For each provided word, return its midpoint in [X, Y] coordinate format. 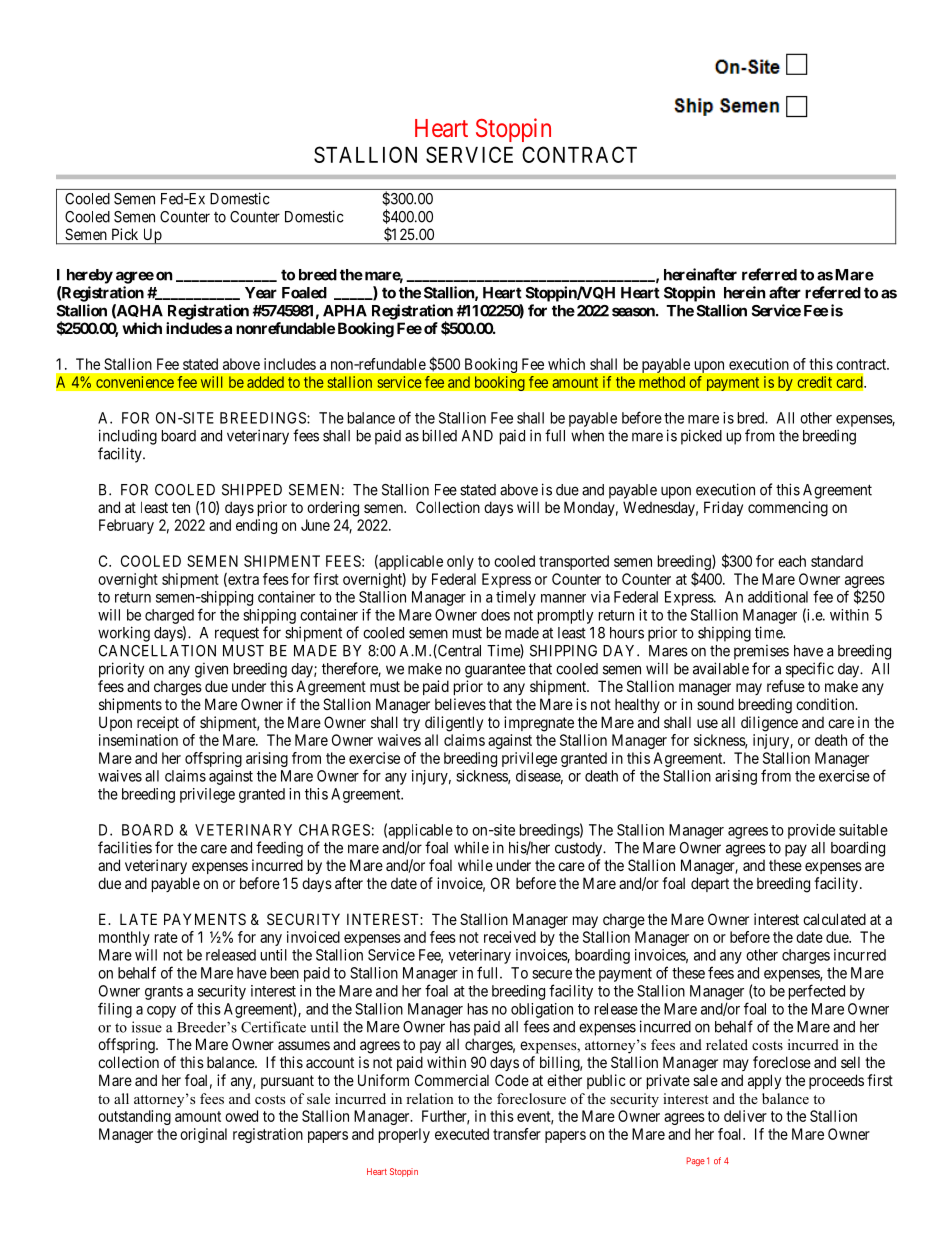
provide [811, 831]
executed [462, 1134]
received [510, 937]
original [203, 1135]
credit [814, 382]
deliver [745, 1116]
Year [261, 293]
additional [778, 597]
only [460, 562]
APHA [345, 311]
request [237, 634]
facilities [125, 847]
